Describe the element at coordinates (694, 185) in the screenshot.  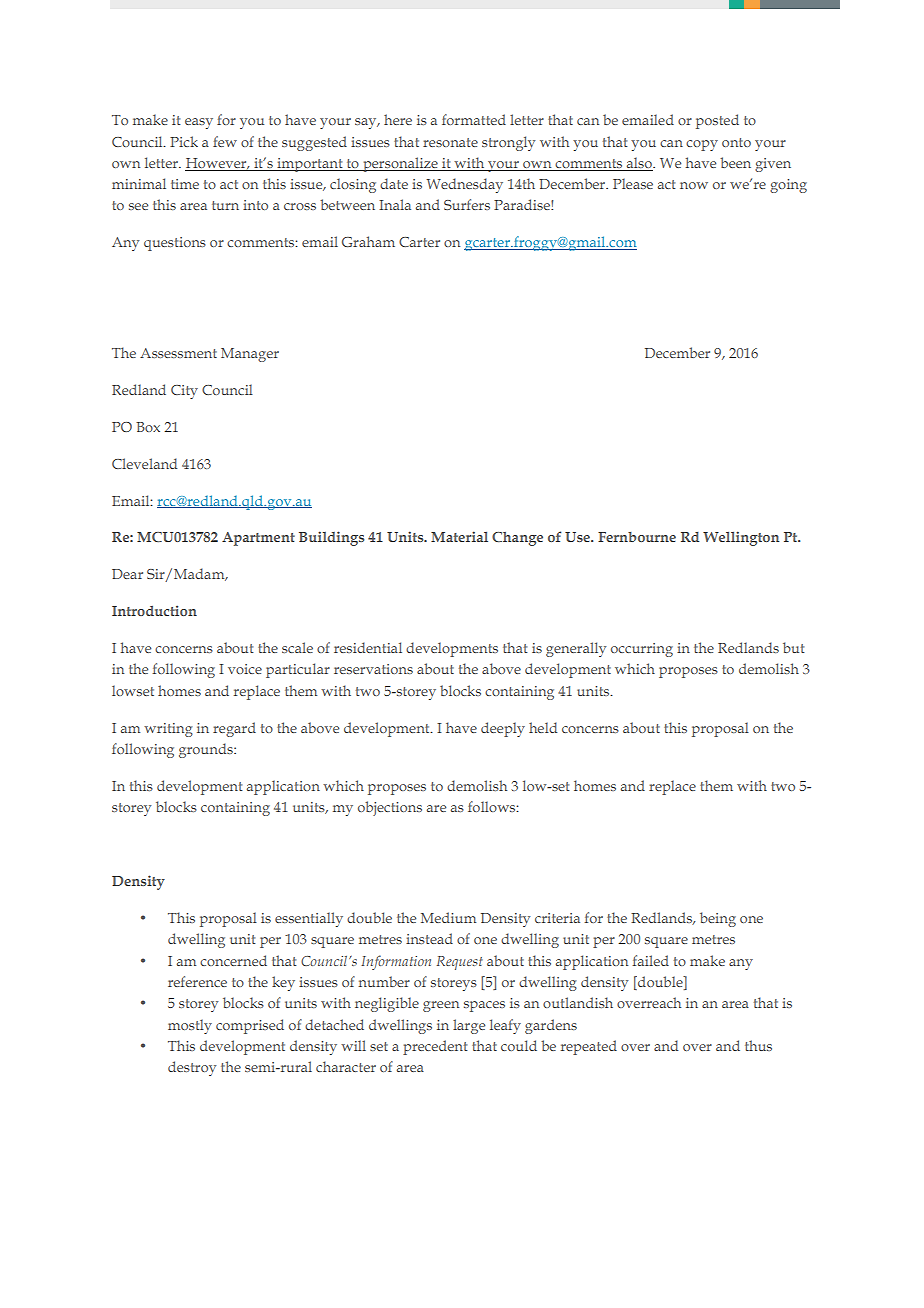
I see `now` at that location.
